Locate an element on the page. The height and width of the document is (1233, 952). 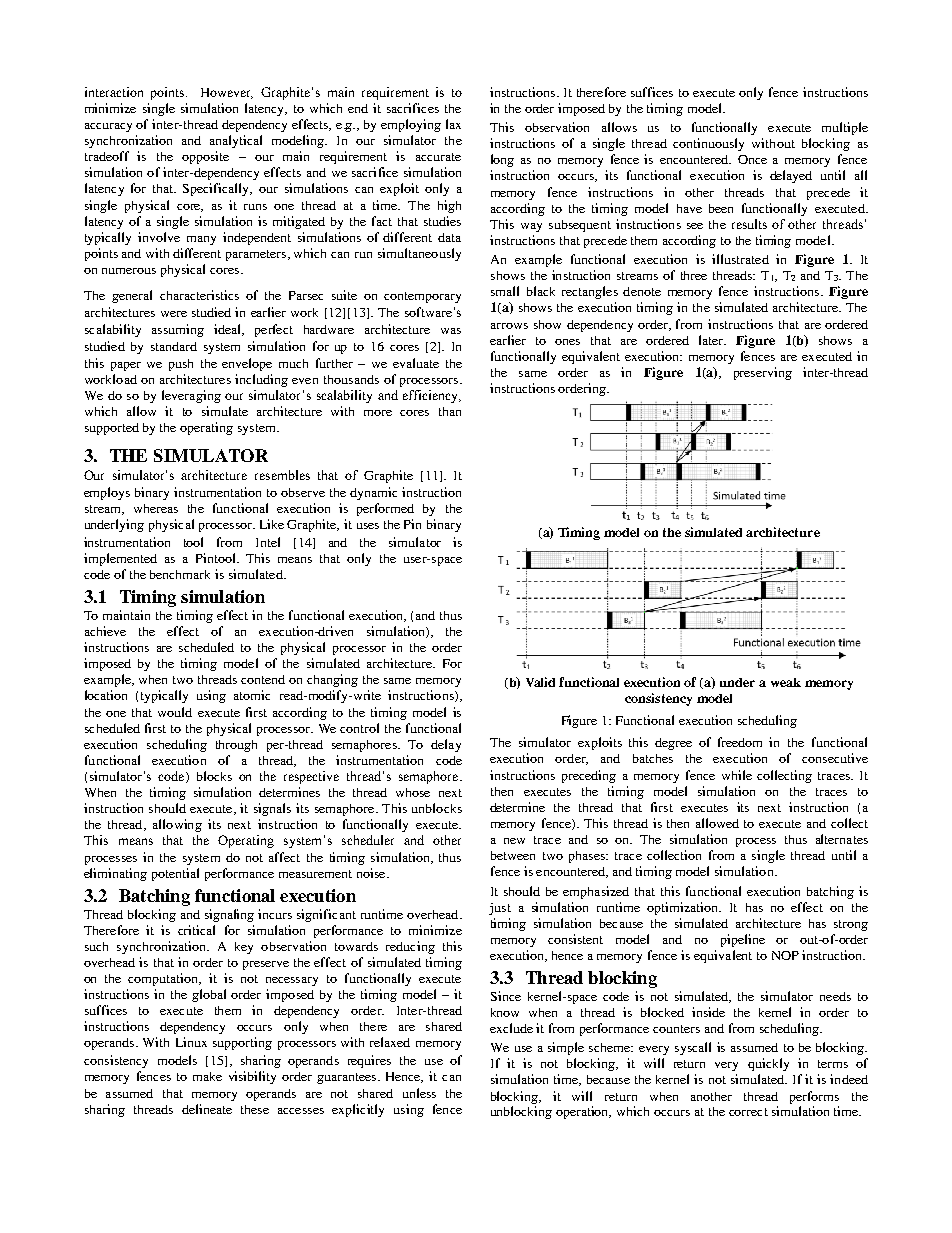
benchmark is located at coordinates (180, 574).
